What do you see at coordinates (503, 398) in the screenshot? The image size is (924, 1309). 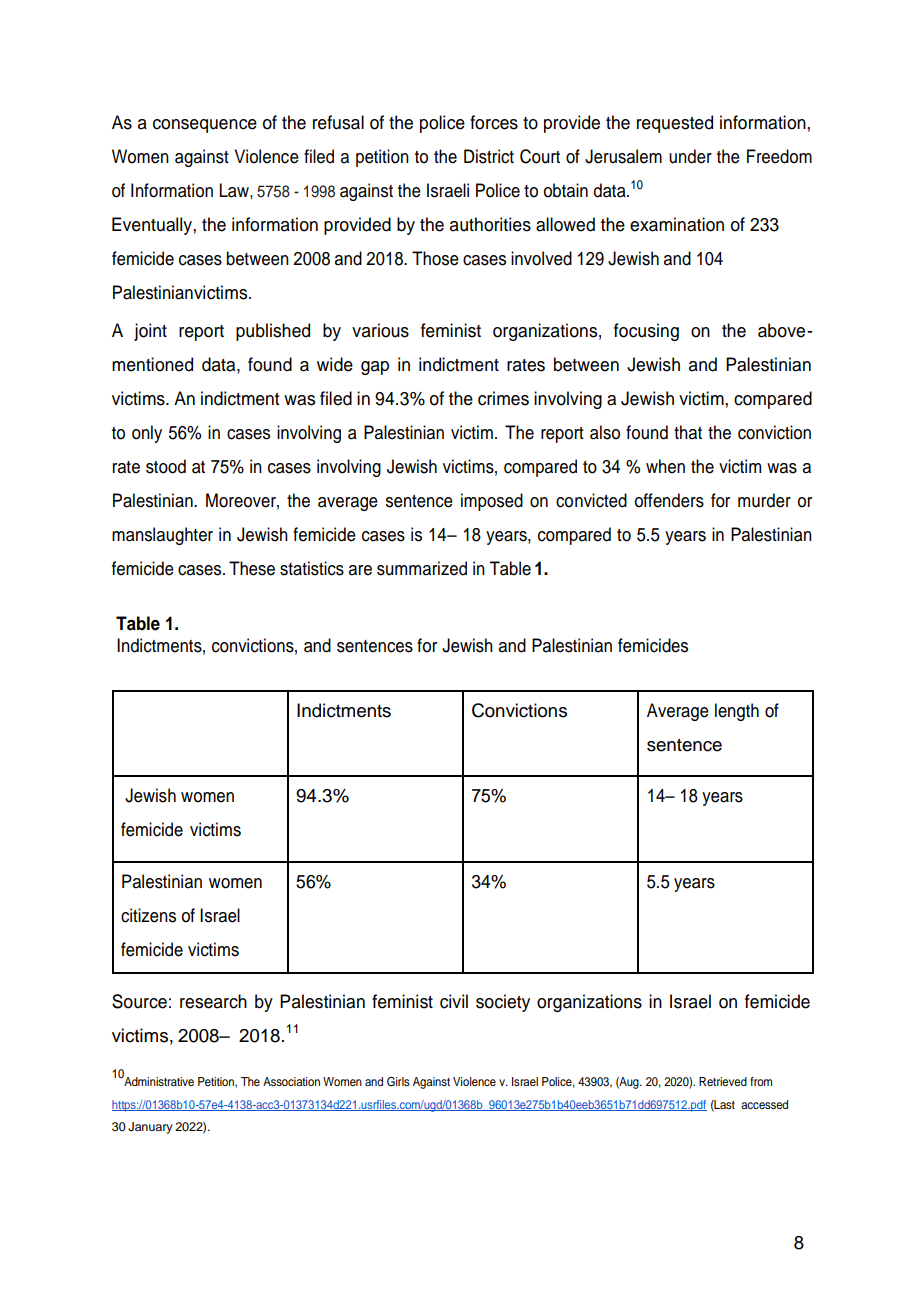 I see `crimes` at bounding box center [503, 398].
